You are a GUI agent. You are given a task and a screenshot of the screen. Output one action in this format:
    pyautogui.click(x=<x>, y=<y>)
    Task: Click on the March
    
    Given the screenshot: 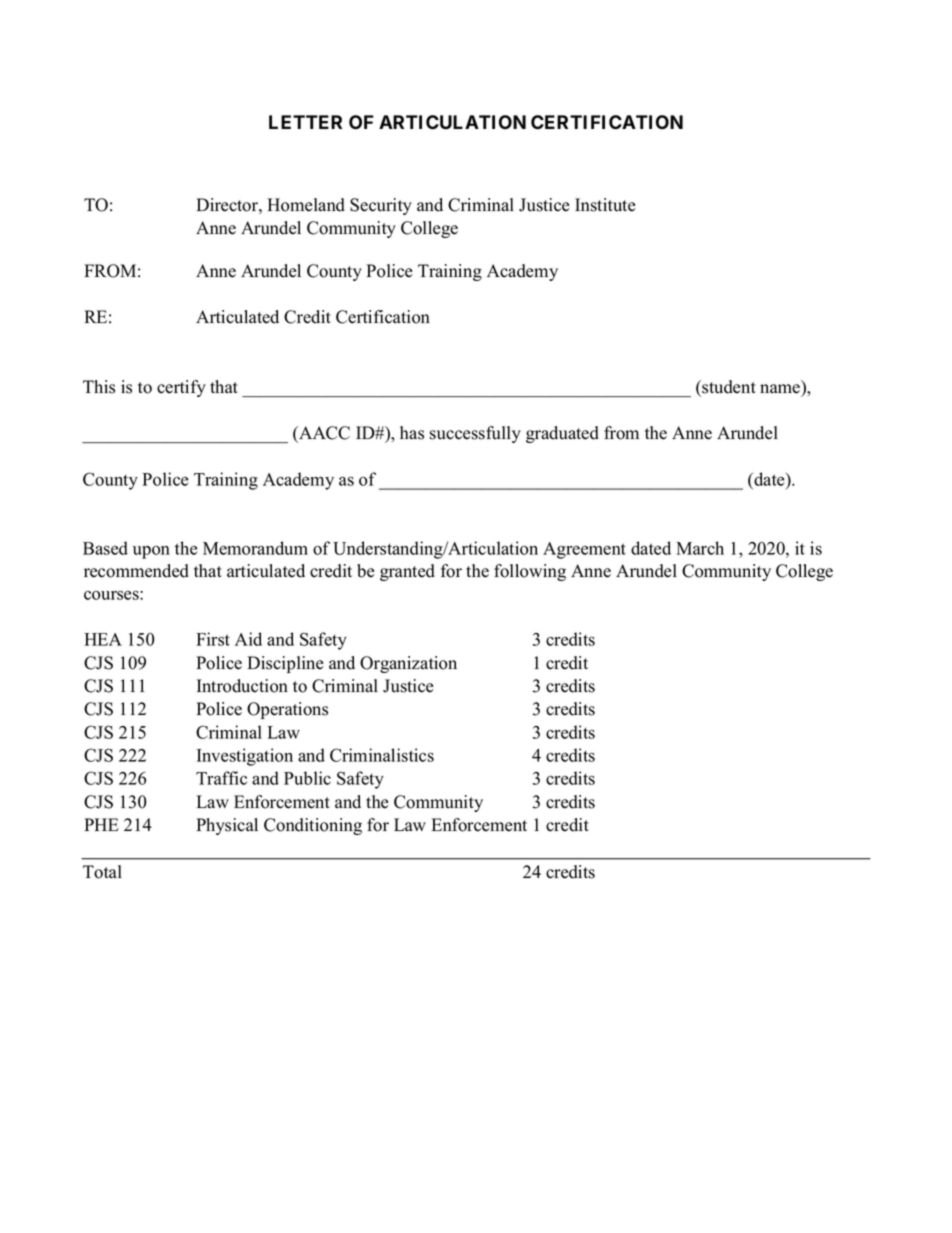 What is the action you would take?
    pyautogui.click(x=700, y=548)
